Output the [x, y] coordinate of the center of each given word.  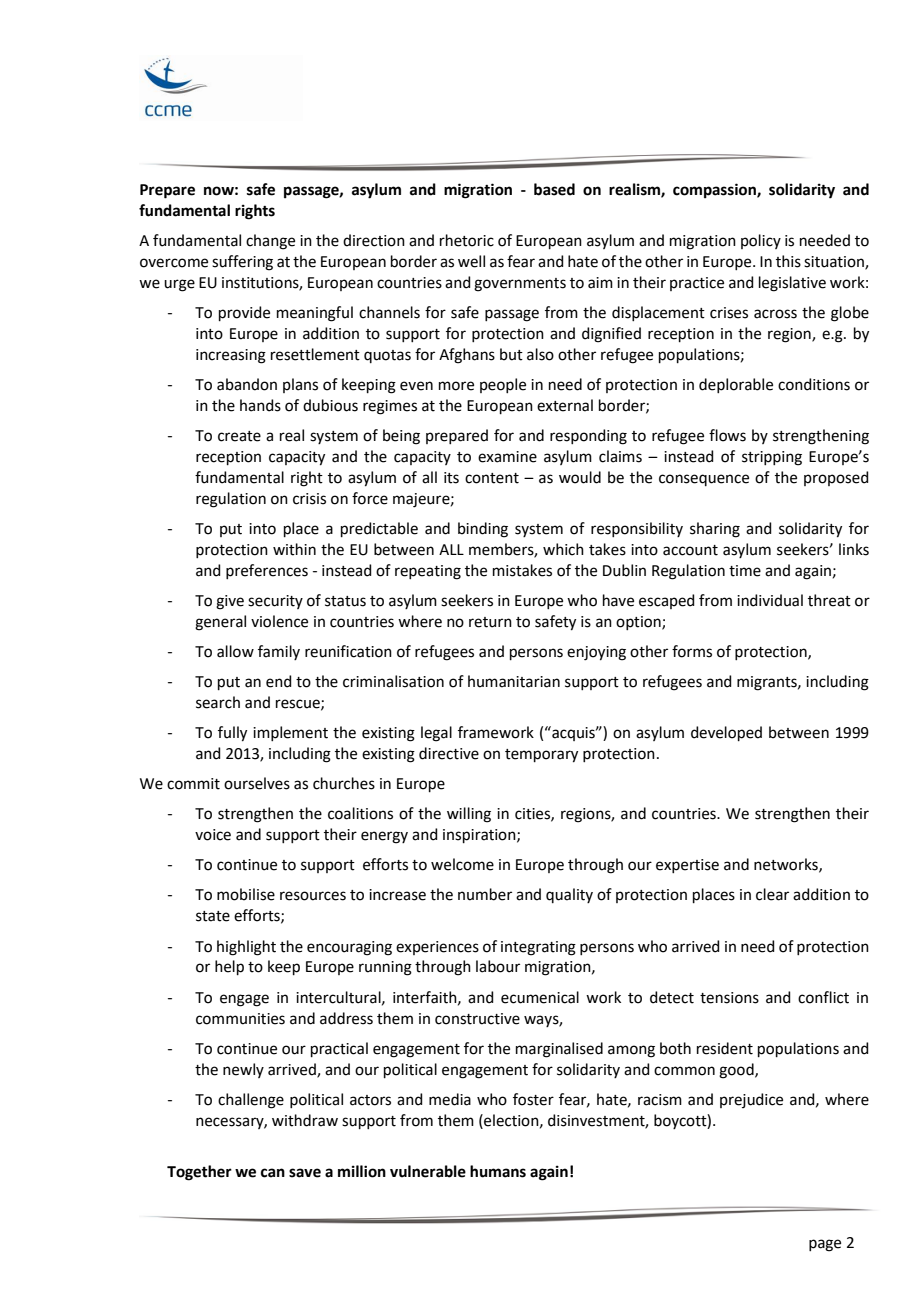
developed [726, 733]
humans [498, 1171]
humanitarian [514, 681]
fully [232, 734]
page [825, 1245]
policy [761, 241]
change [270, 242]
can [273, 1173]
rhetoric [467, 240]
